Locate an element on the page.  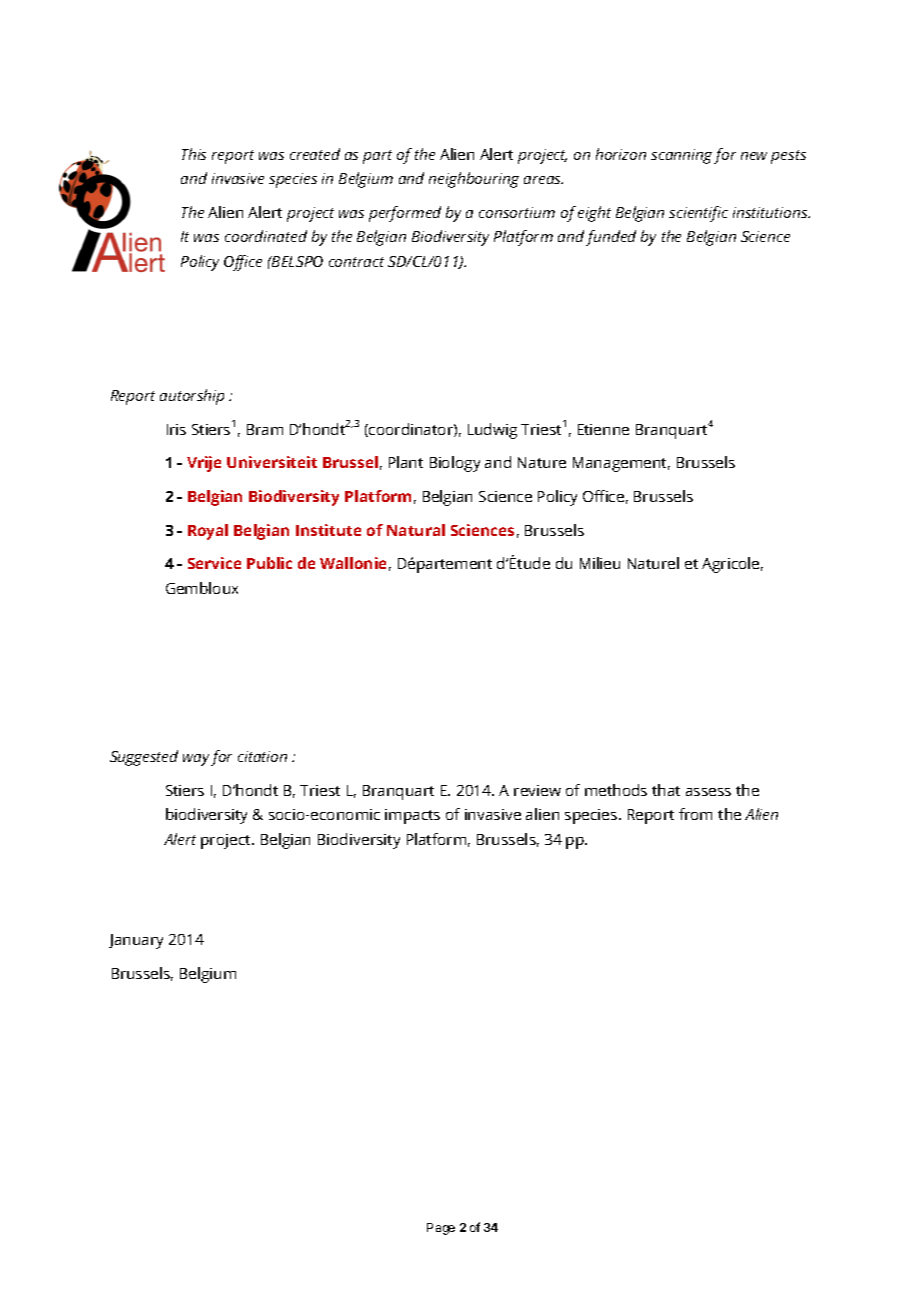
Milieu is located at coordinates (600, 563).
